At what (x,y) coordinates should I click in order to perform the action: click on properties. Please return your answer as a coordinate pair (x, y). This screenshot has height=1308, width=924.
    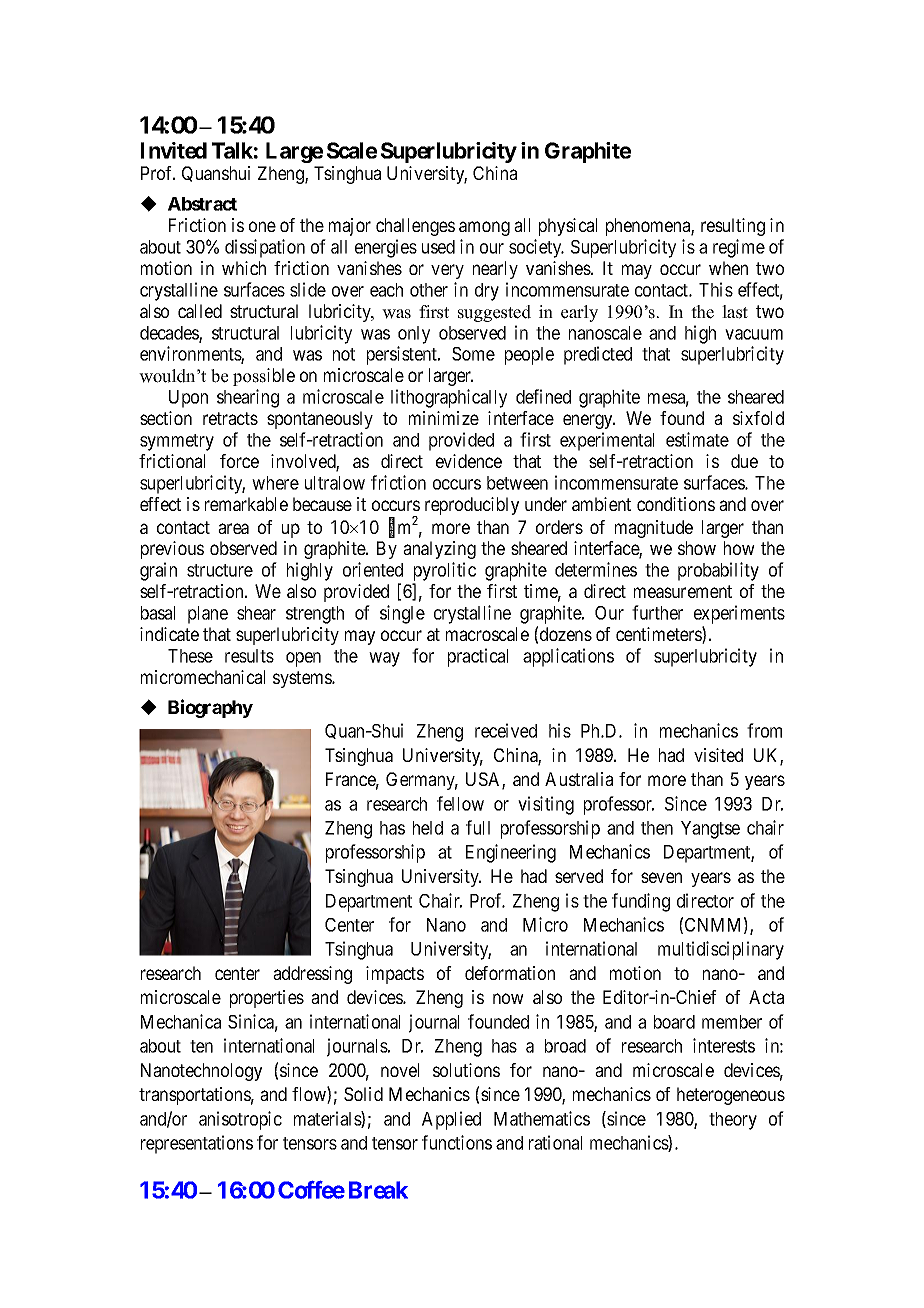
    Looking at the image, I should click on (267, 999).
